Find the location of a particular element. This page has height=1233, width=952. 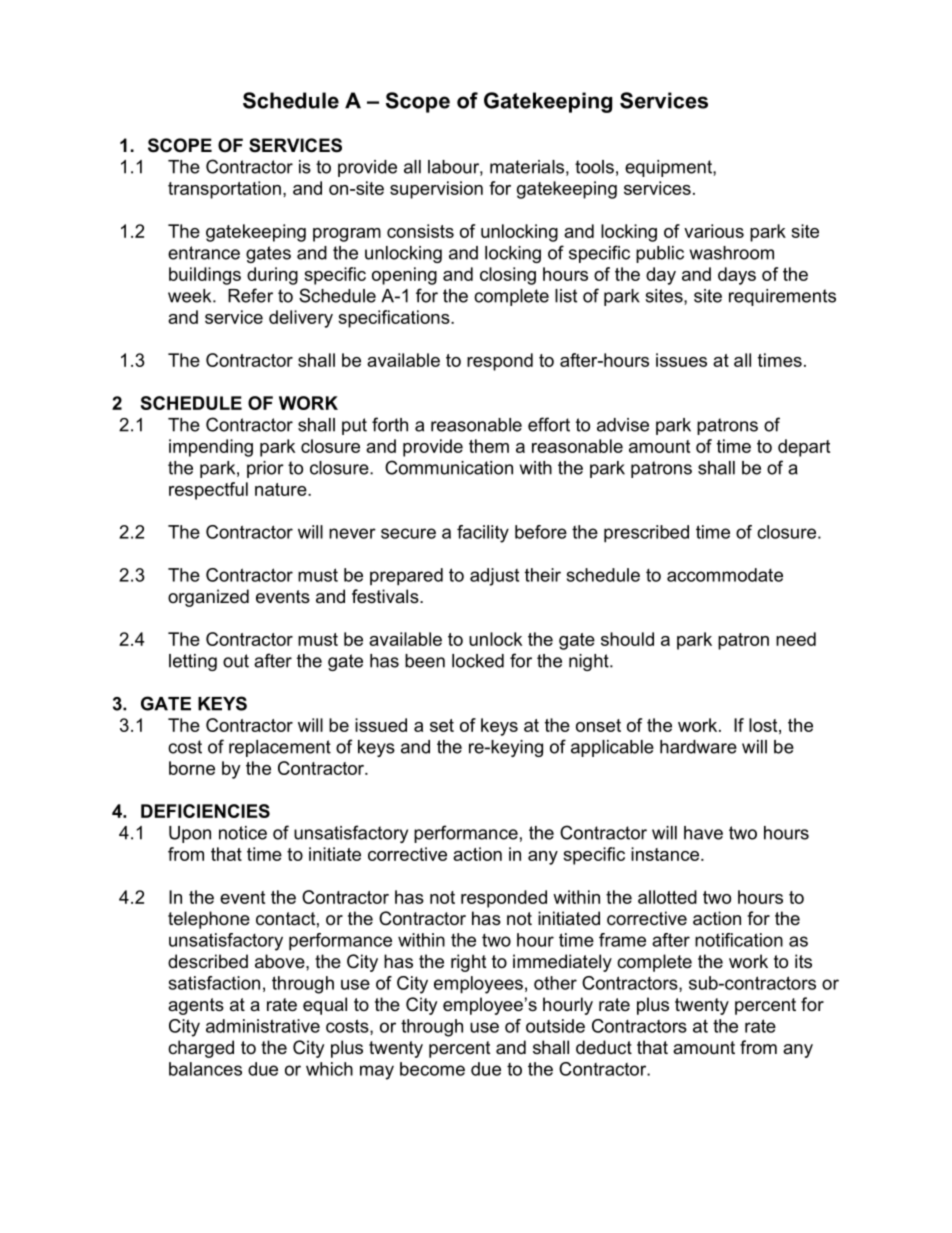

transportation is located at coordinates (224, 190).
